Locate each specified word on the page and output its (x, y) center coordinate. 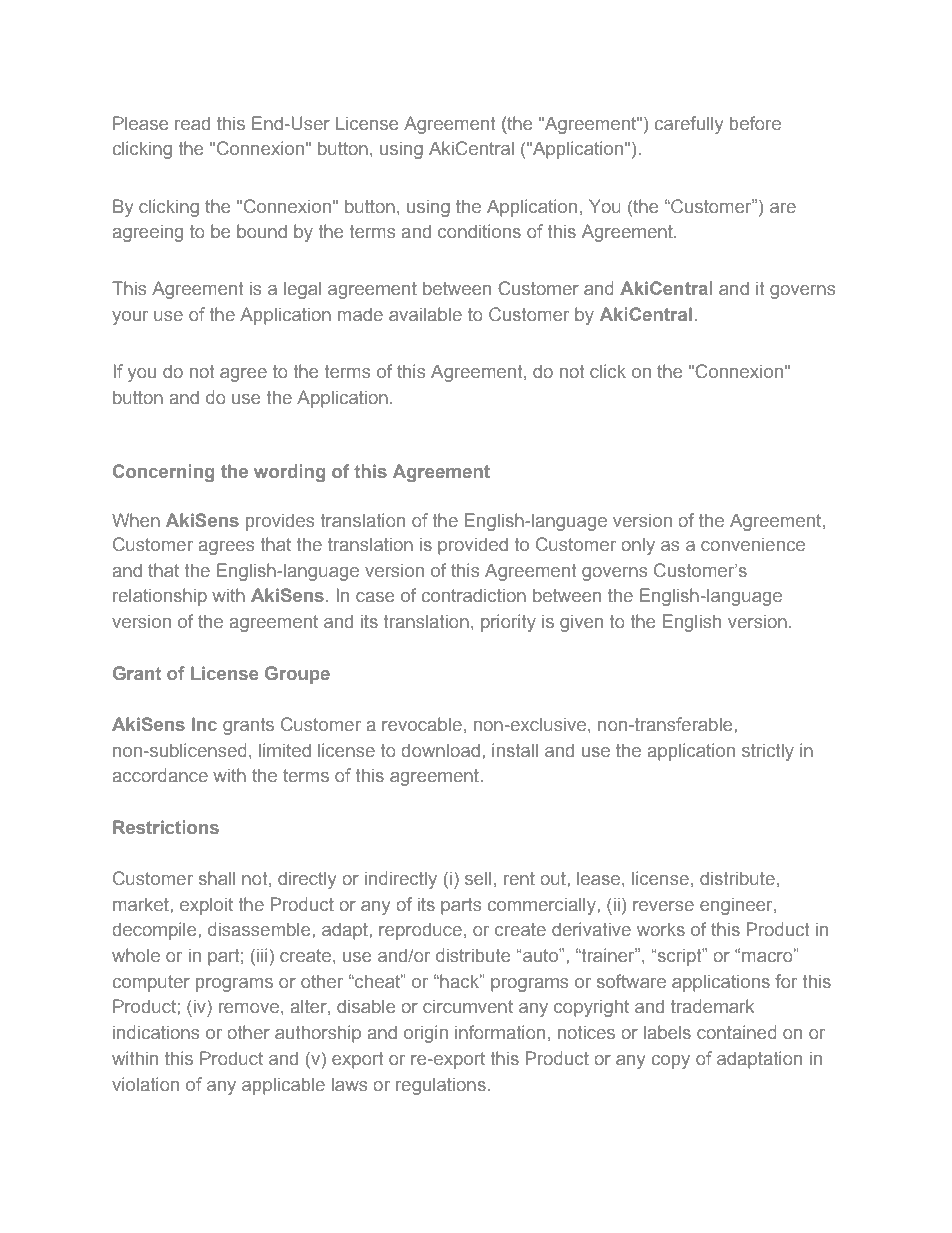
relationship (160, 597)
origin (426, 1034)
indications (156, 1032)
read (192, 123)
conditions (479, 231)
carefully (689, 125)
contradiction (474, 595)
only (638, 546)
